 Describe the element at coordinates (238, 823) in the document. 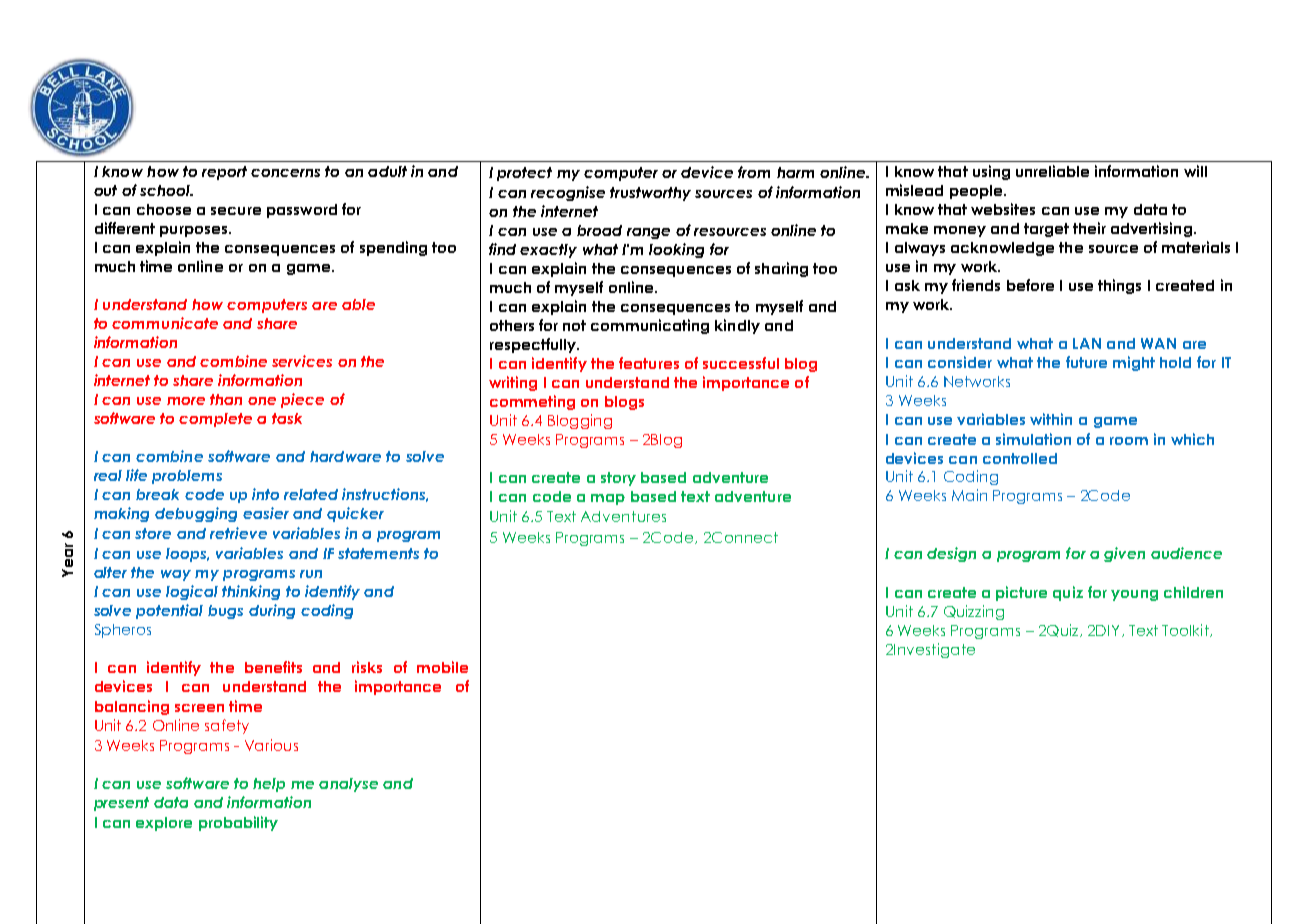

I see `probability` at that location.
